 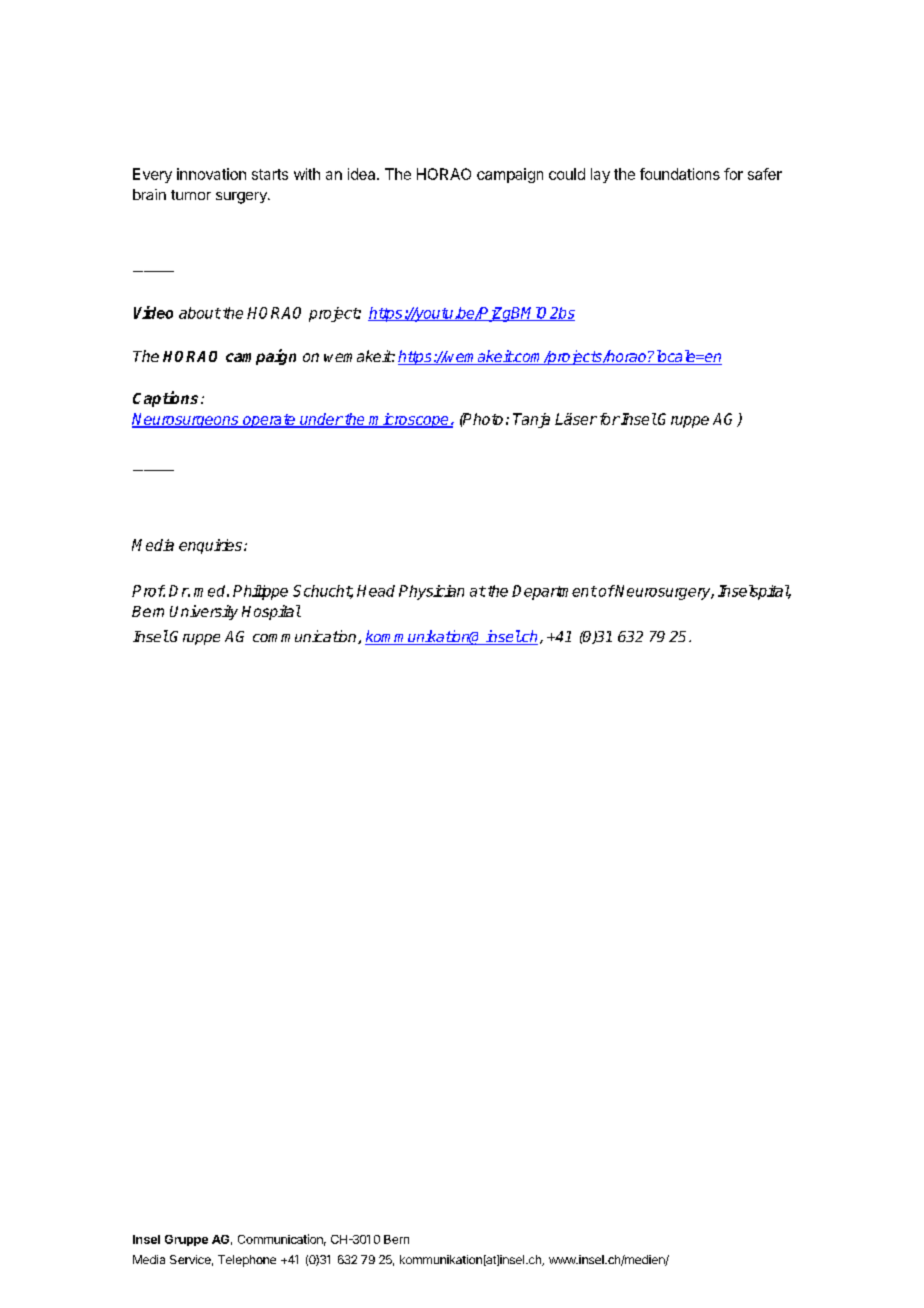 I want to click on Head, so click(x=376, y=591).
